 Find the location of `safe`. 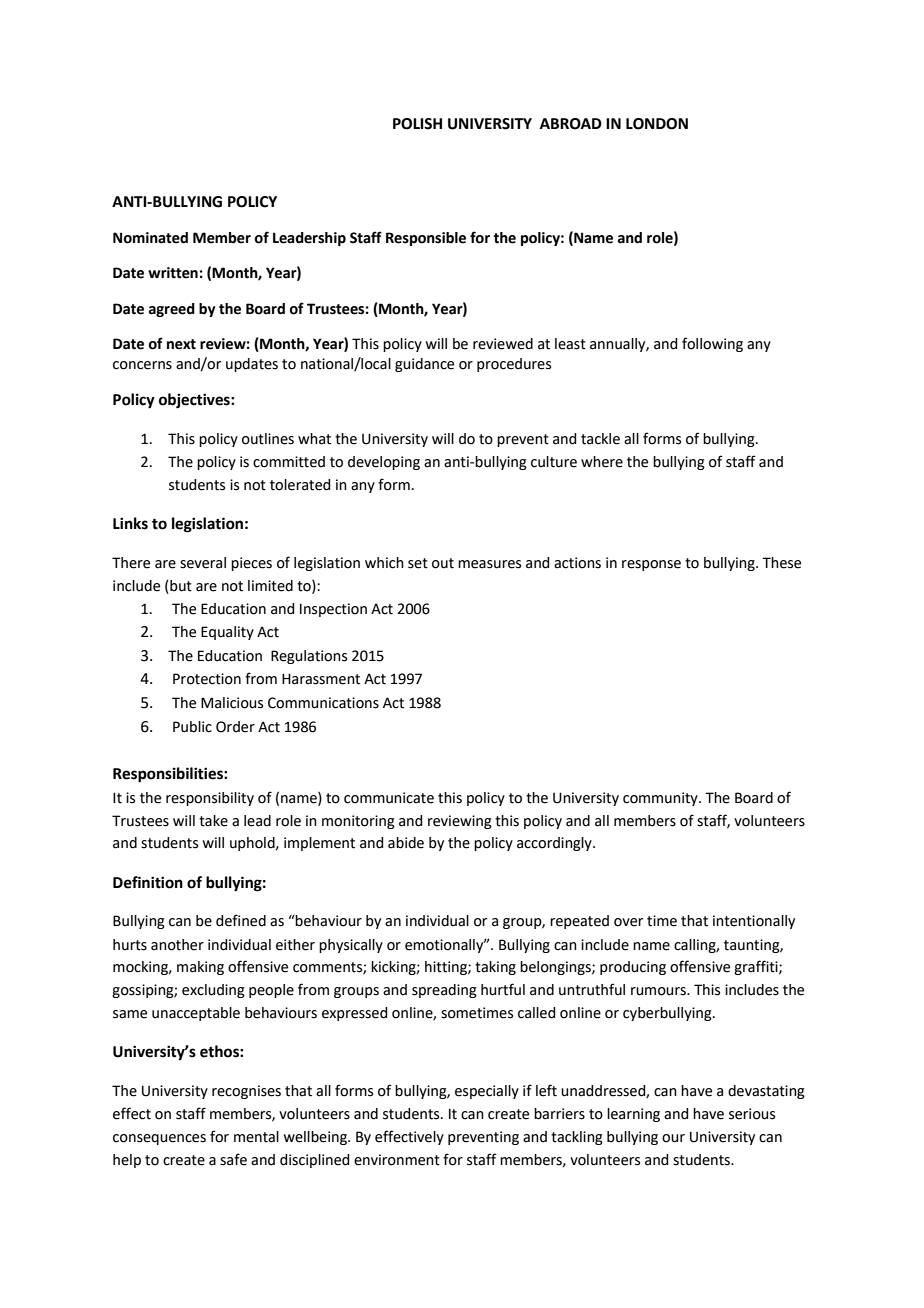

safe is located at coordinates (233, 1159).
